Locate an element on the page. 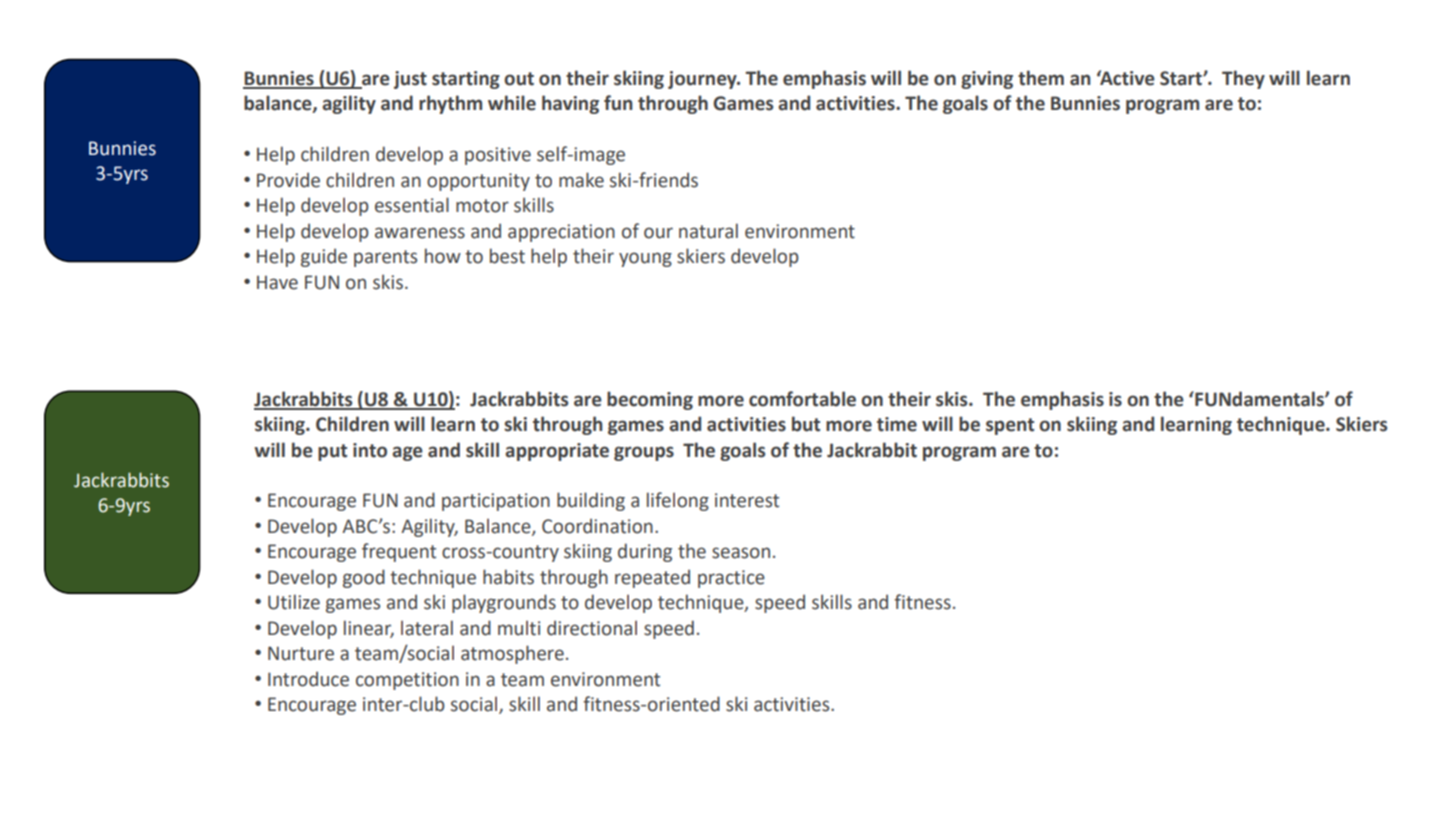 The image size is (1456, 819). them is located at coordinates (1041, 78).
